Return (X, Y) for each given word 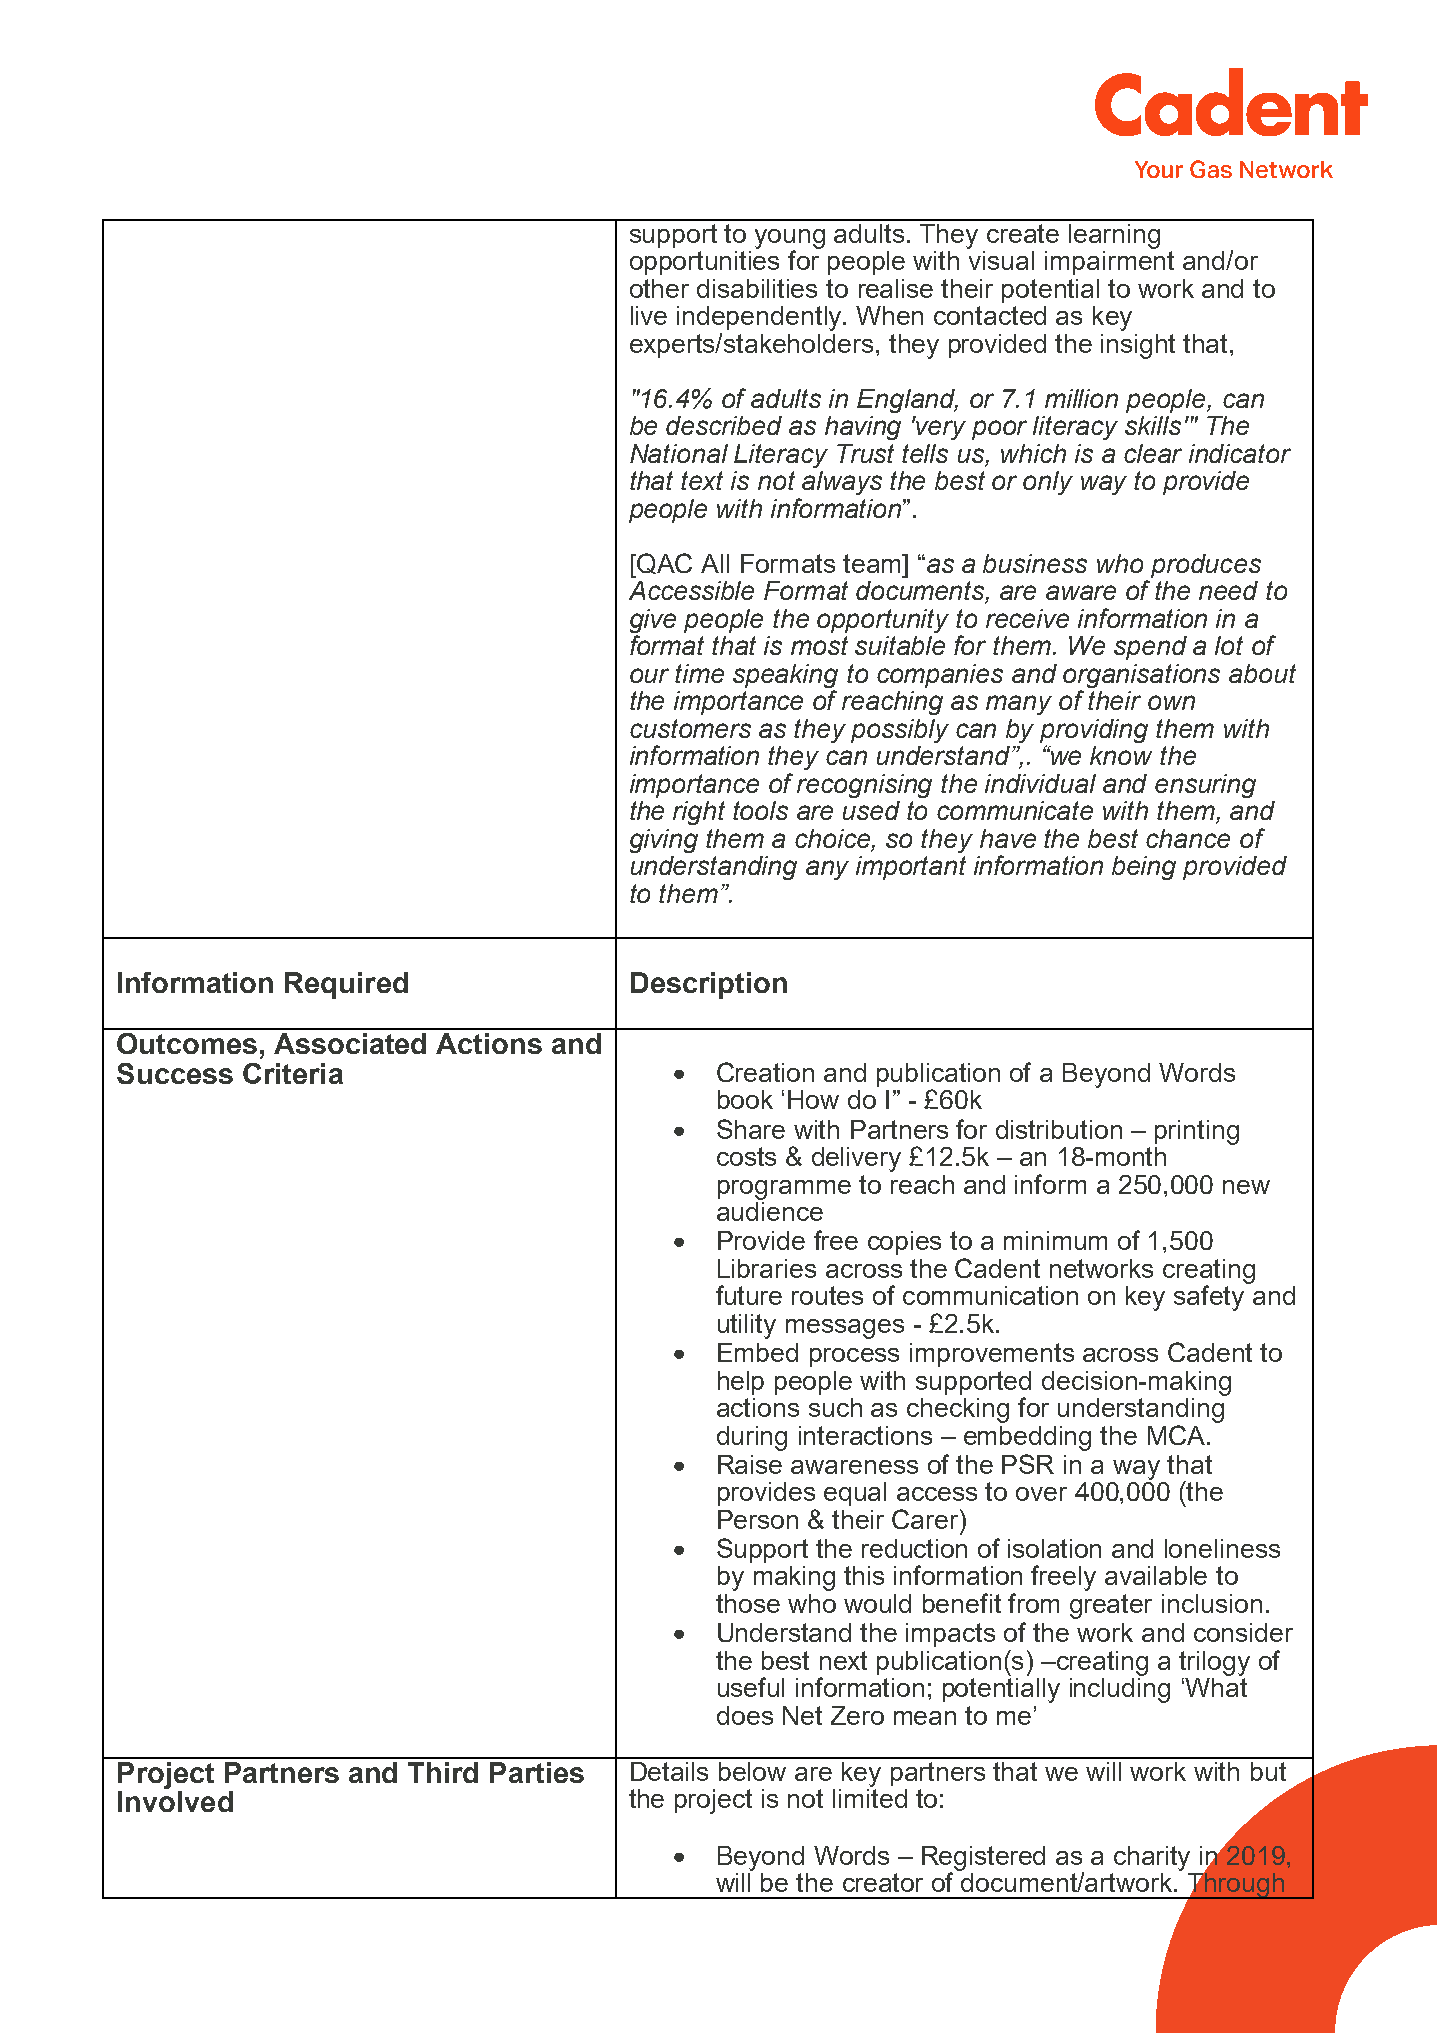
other (659, 288)
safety (1210, 1297)
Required (346, 985)
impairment (1109, 263)
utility (747, 1326)
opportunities (704, 263)
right (699, 813)
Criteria (293, 1073)
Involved (175, 1801)
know (1121, 755)
